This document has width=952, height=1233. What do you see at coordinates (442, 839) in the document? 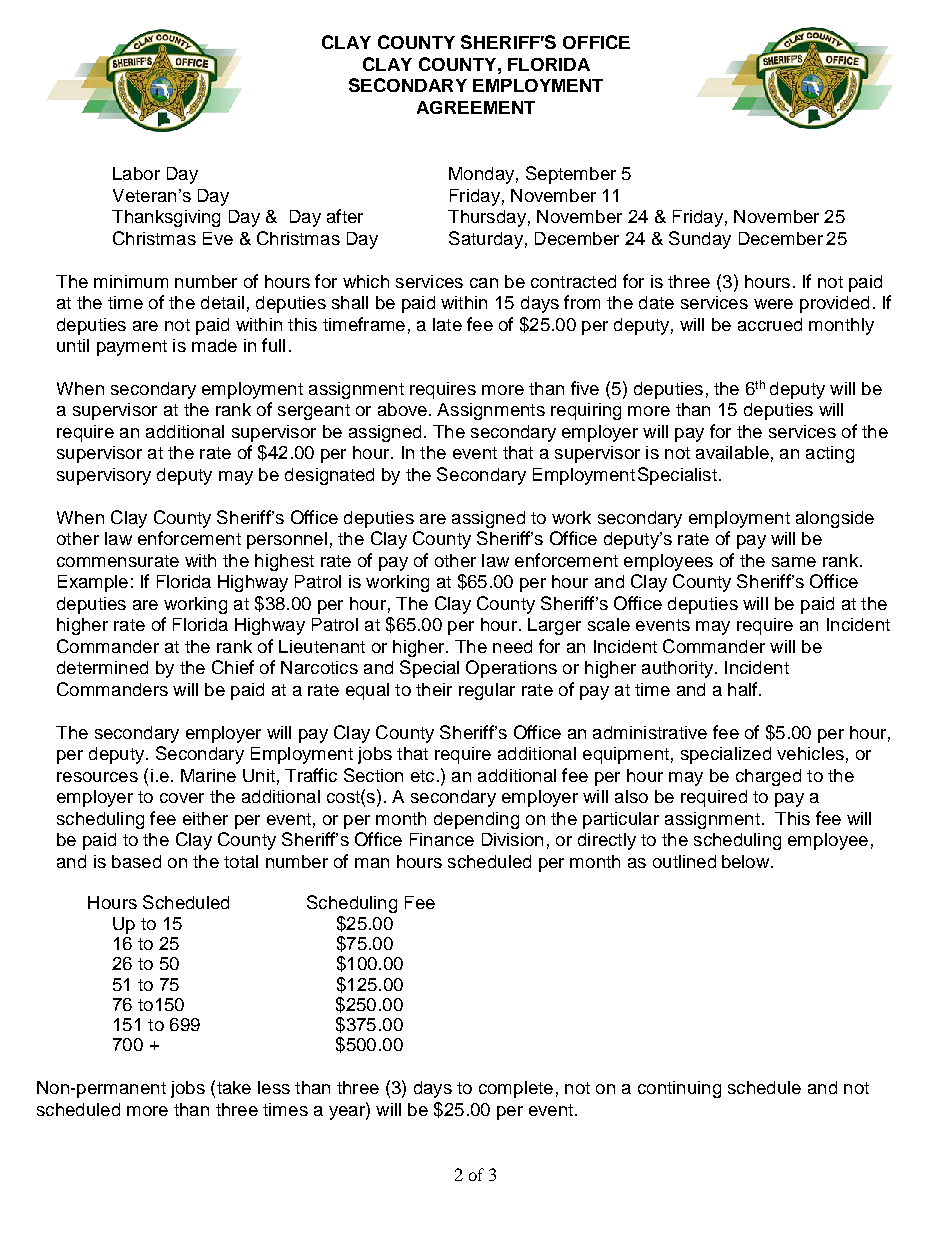
I see `Finance` at bounding box center [442, 839].
